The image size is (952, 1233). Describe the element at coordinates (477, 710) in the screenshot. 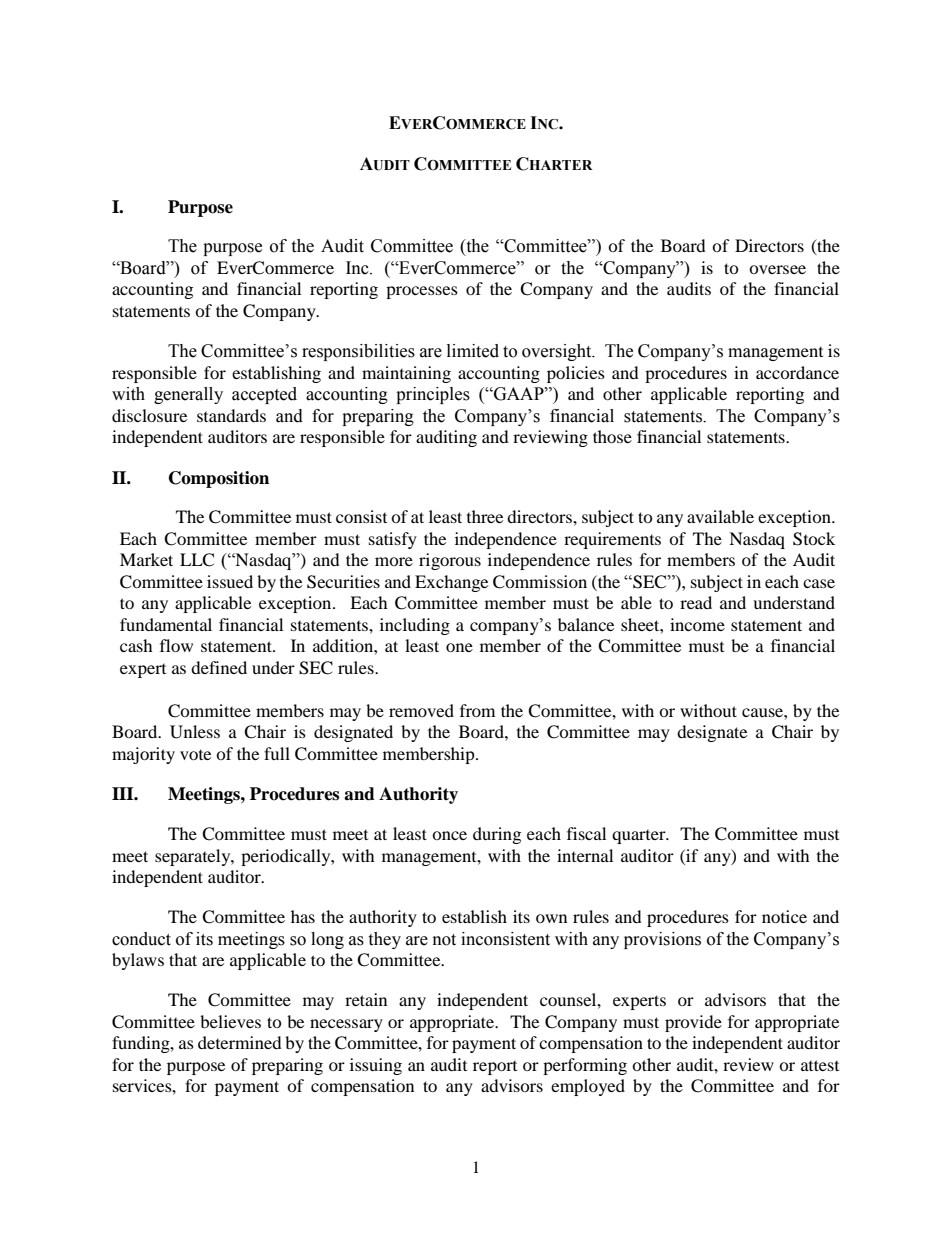

I see `from` at that location.
